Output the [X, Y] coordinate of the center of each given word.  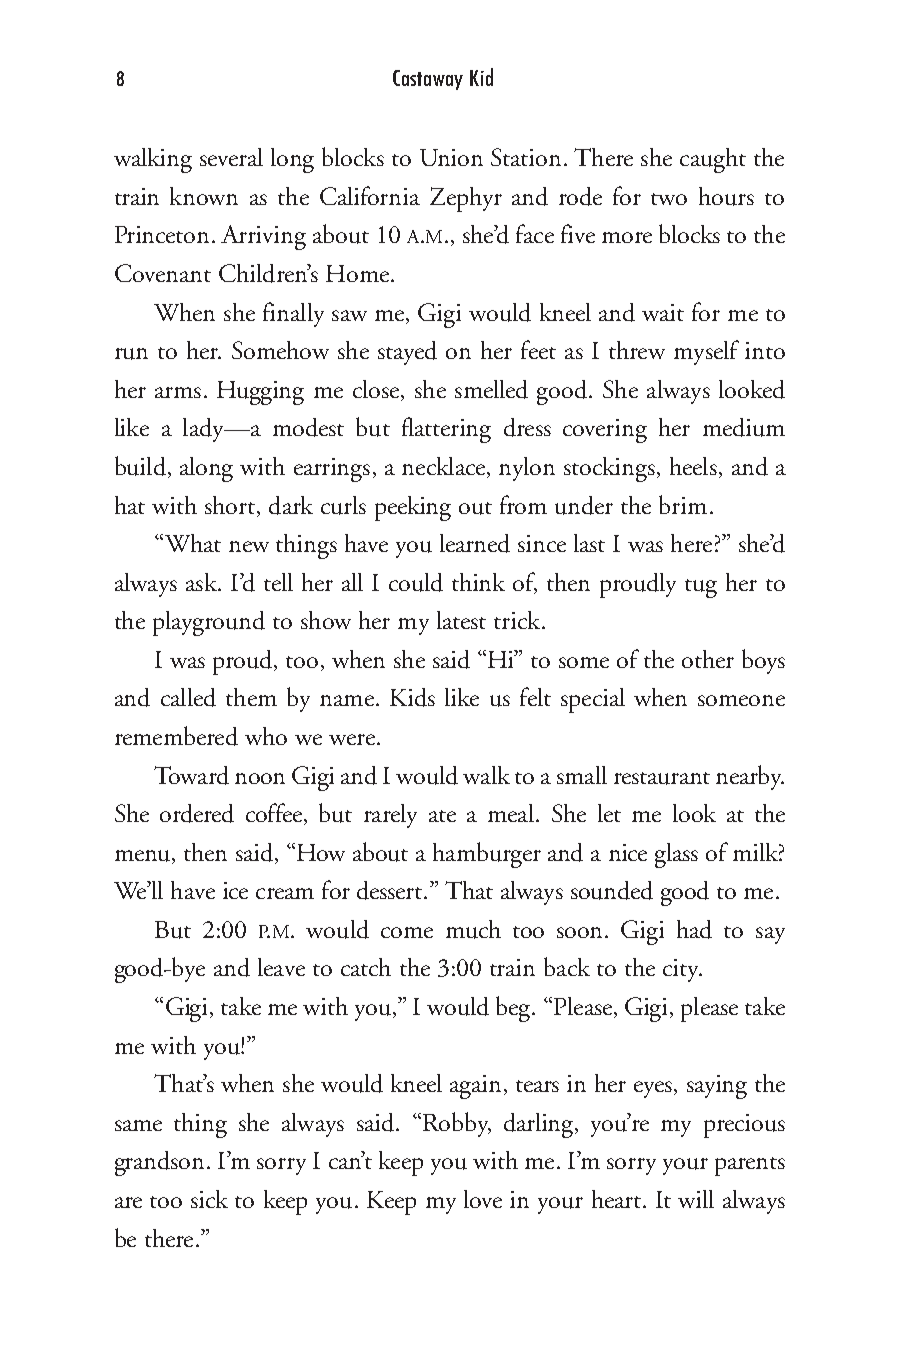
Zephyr [466, 199]
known [204, 196]
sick [209, 1199]
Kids [412, 697]
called [188, 697]
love [483, 1199]
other [708, 659]
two [669, 199]
